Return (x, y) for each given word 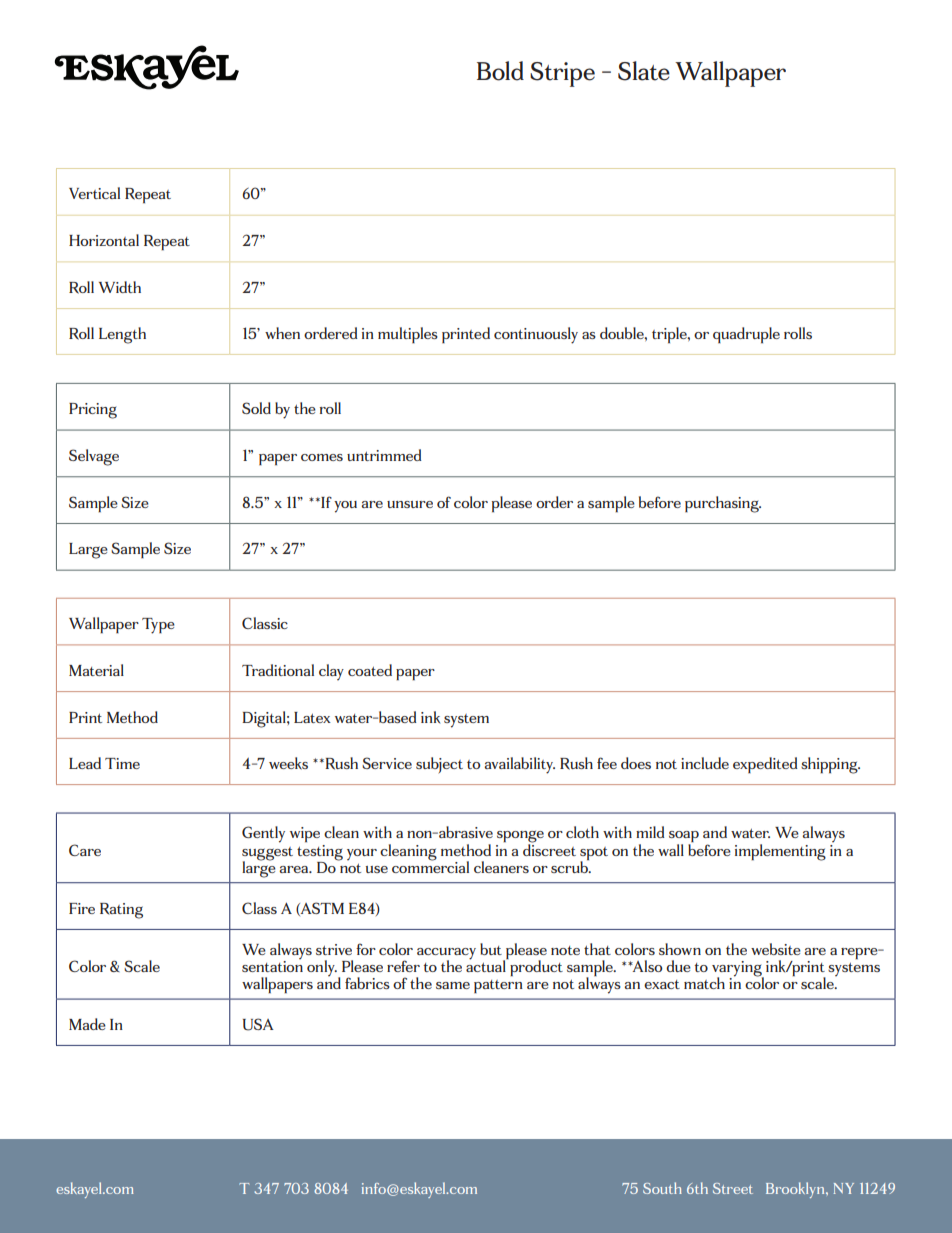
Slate (644, 71)
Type (158, 626)
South (662, 1188)
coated (370, 670)
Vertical (94, 193)
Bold (500, 71)
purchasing (723, 504)
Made (87, 1024)
